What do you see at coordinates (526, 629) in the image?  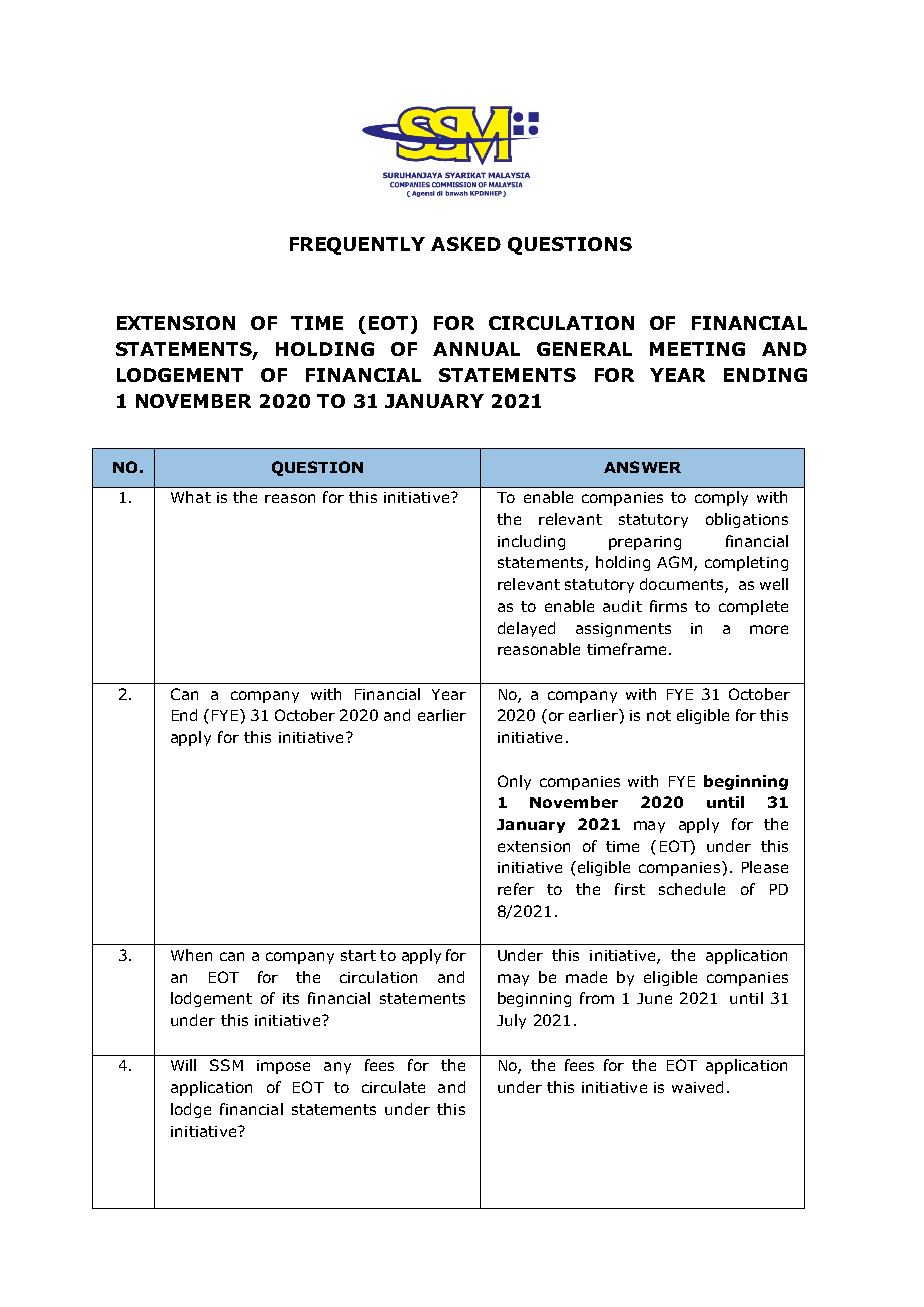 I see `delayed` at bounding box center [526, 629].
